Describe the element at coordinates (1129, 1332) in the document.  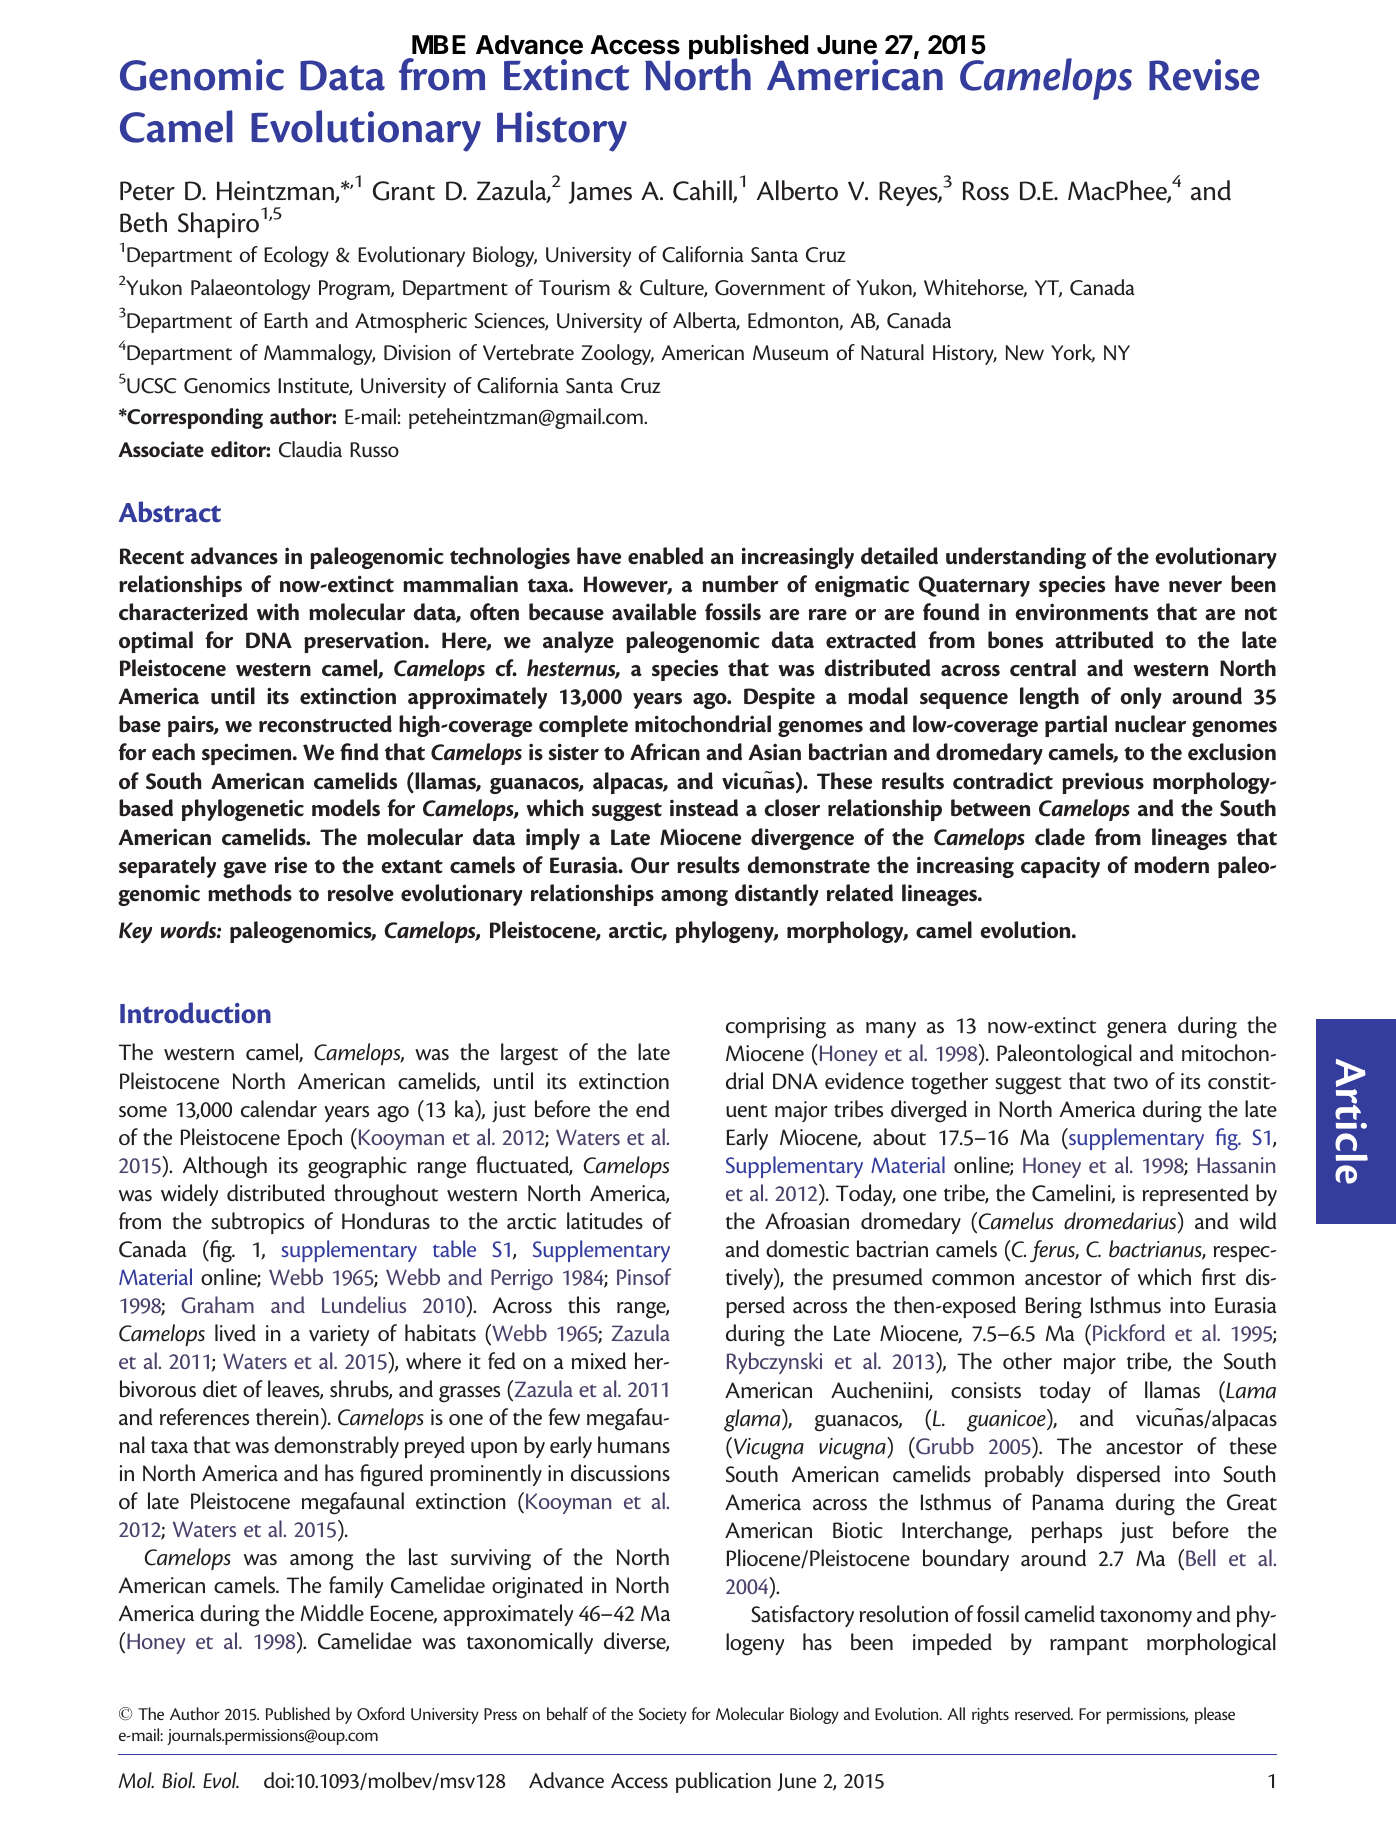
I see `Pickford` at that location.
